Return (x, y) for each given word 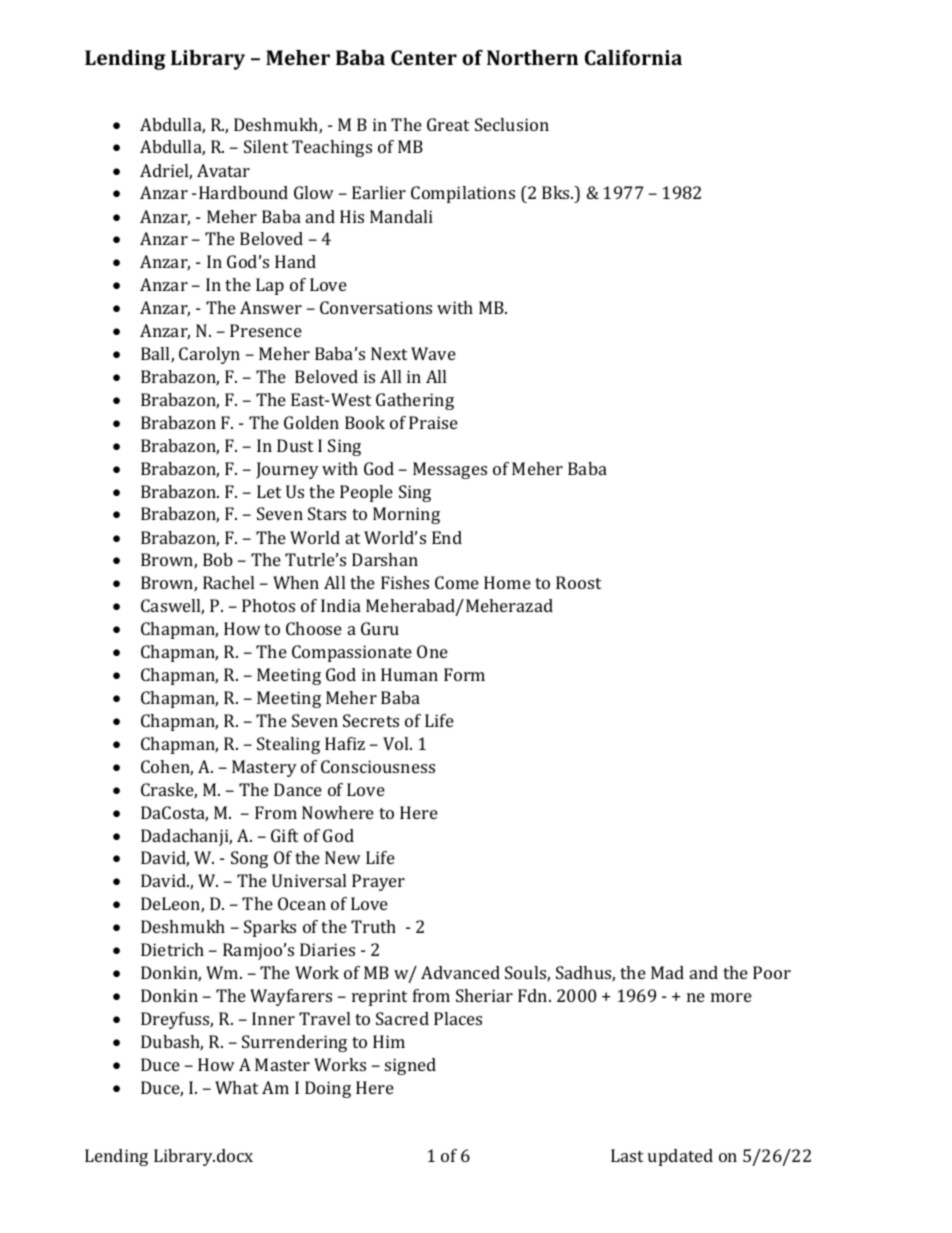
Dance (298, 789)
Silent (266, 146)
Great (448, 124)
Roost (578, 582)
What (236, 1087)
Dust (295, 445)
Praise (433, 422)
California (633, 57)
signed (410, 1066)
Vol (397, 743)
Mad (667, 972)
